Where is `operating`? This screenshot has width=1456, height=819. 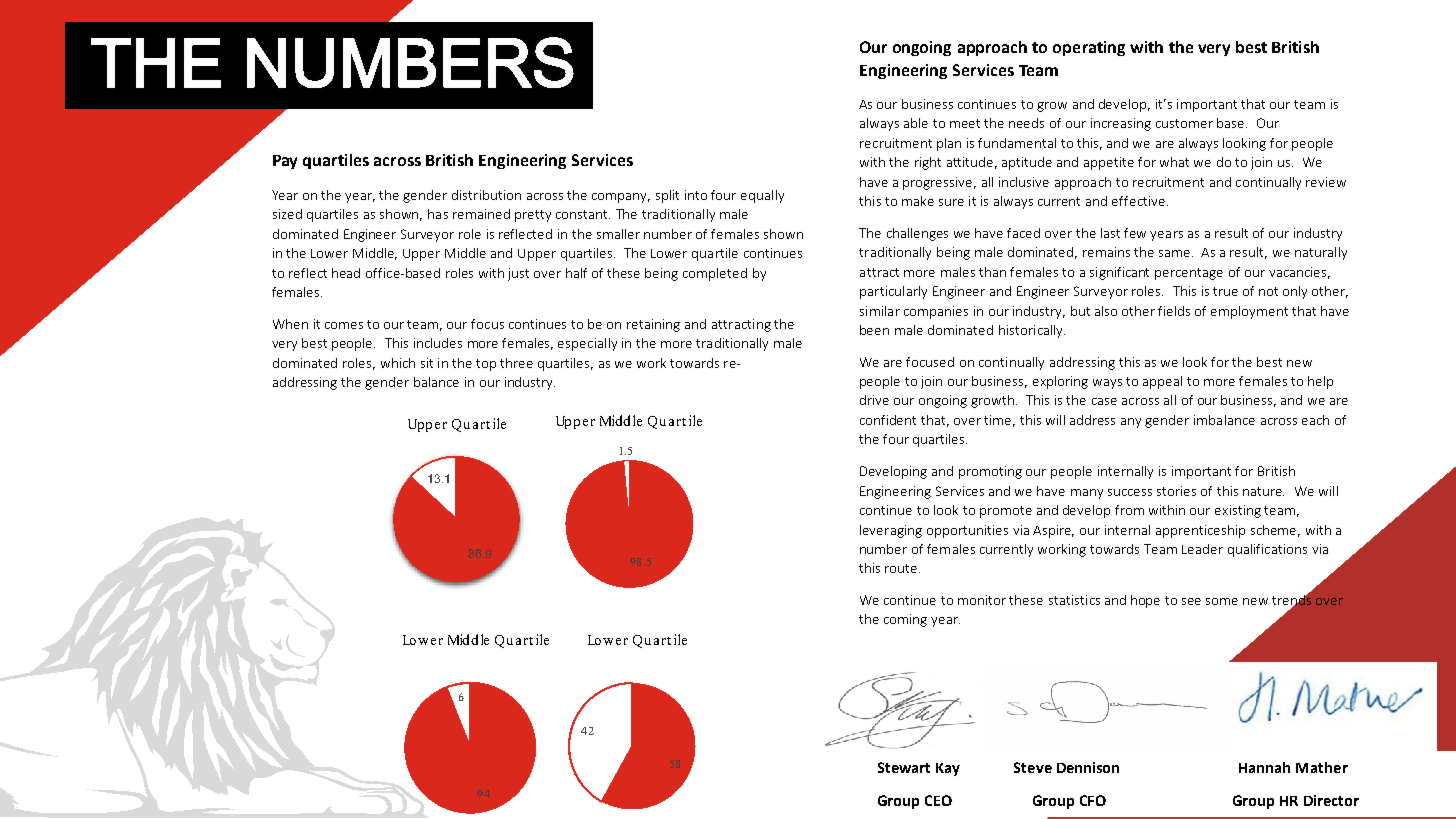
operating is located at coordinates (1089, 48).
